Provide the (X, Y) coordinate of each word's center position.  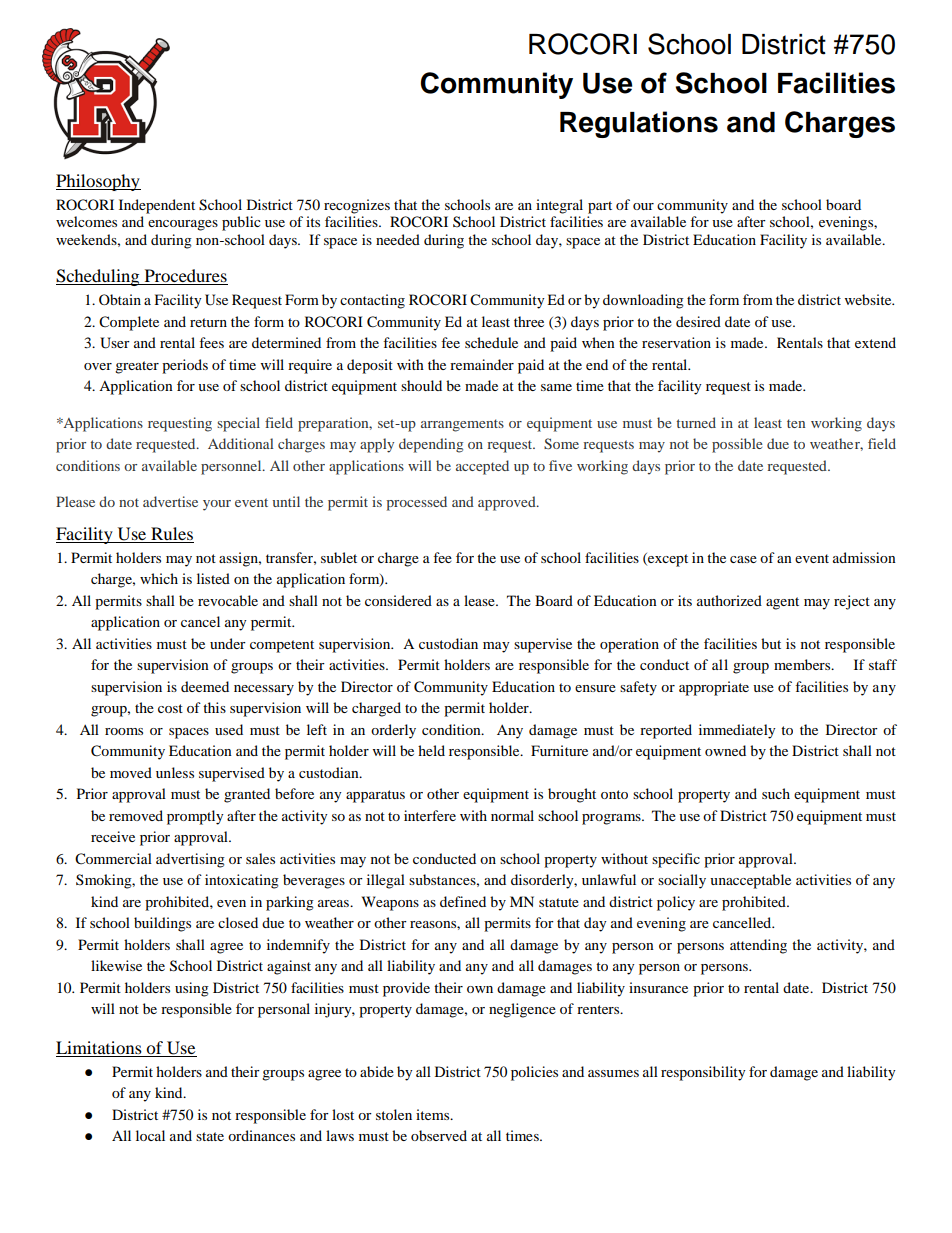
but (771, 643)
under (228, 643)
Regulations (639, 124)
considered (398, 600)
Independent (157, 206)
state (210, 1136)
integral (559, 206)
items (434, 1114)
